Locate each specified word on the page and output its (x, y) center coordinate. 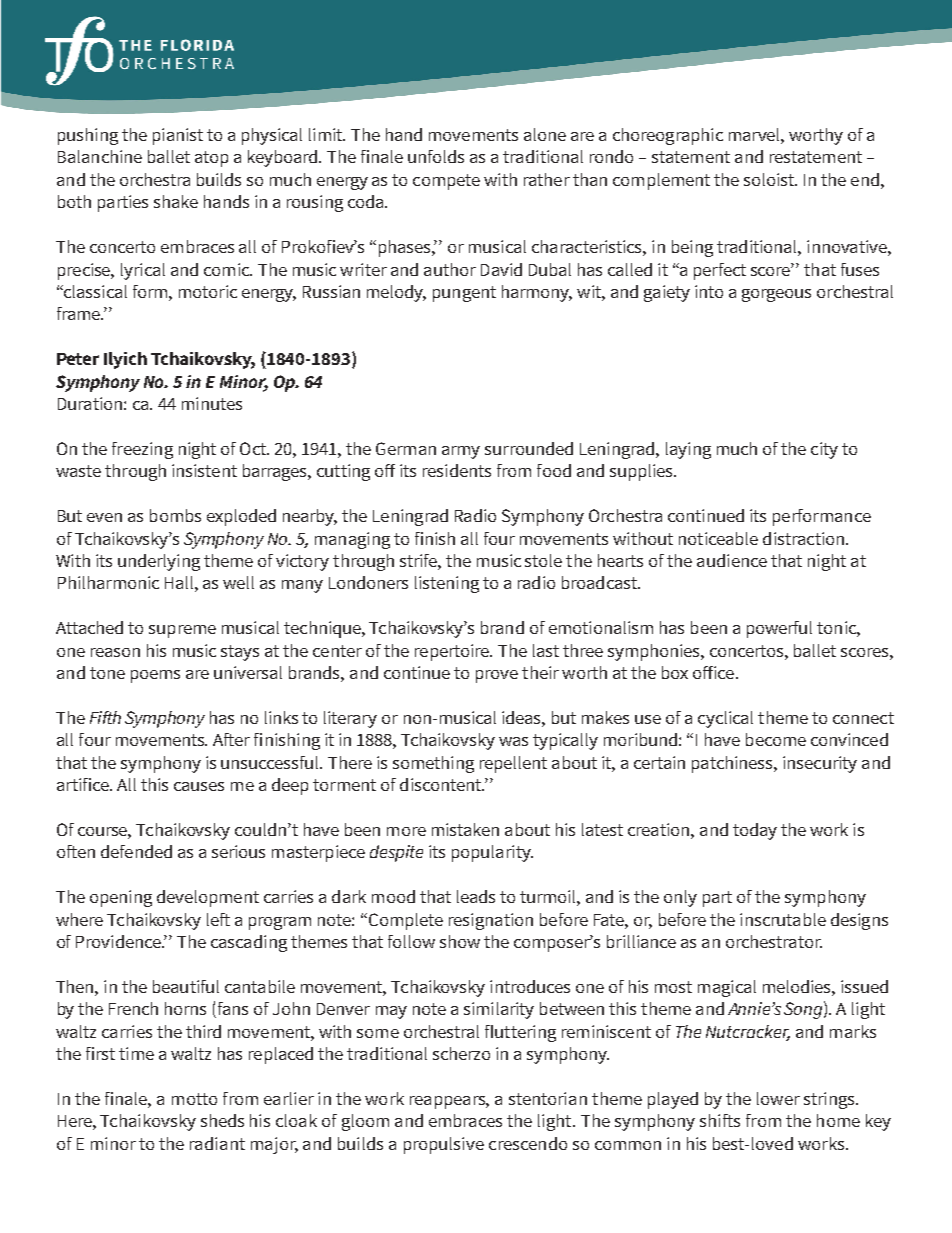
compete (446, 182)
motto (194, 1099)
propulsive (444, 1145)
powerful (779, 629)
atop (211, 159)
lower (778, 1098)
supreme (182, 631)
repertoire (453, 652)
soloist (770, 179)
